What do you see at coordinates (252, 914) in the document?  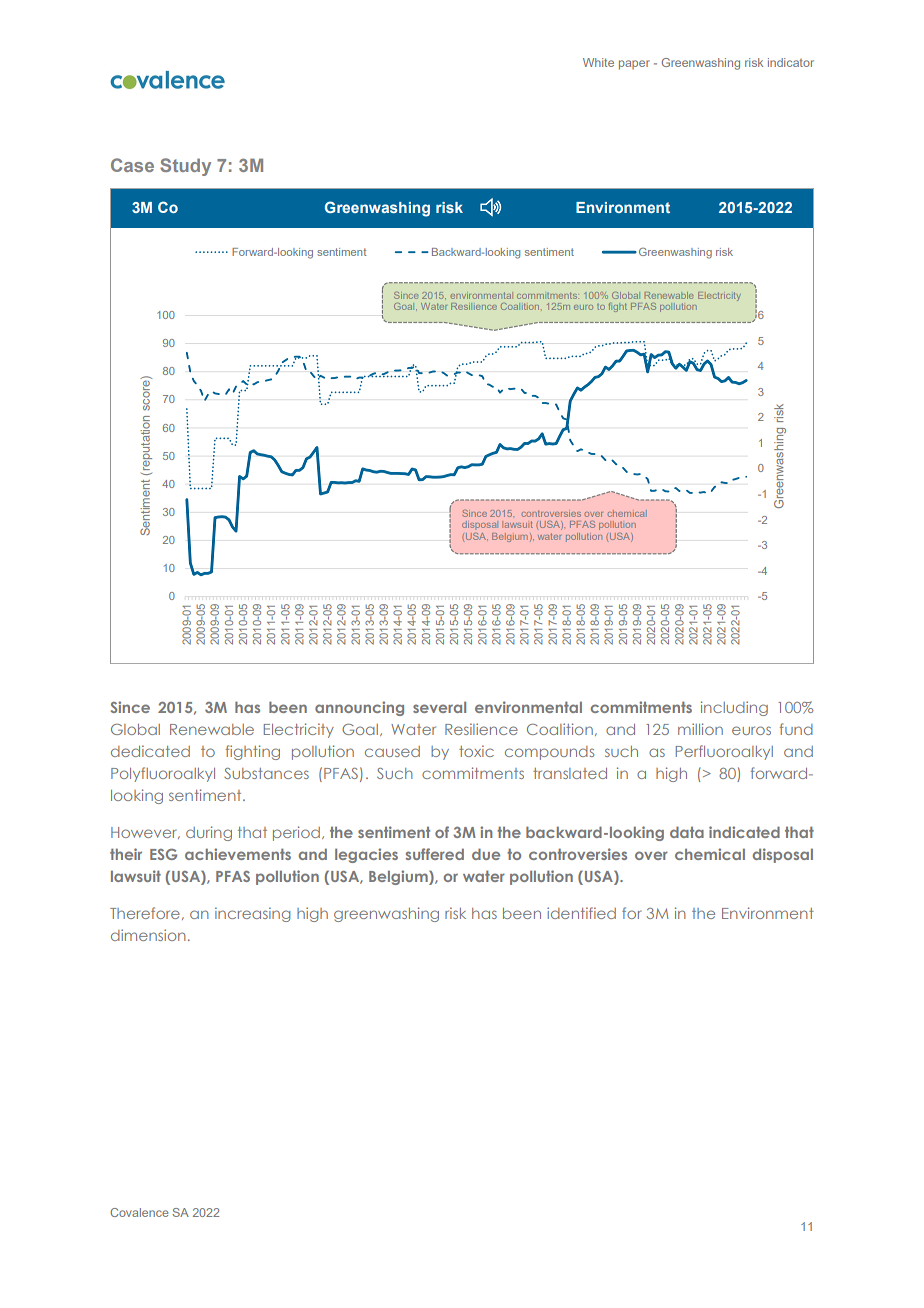 I see `increasing` at bounding box center [252, 914].
